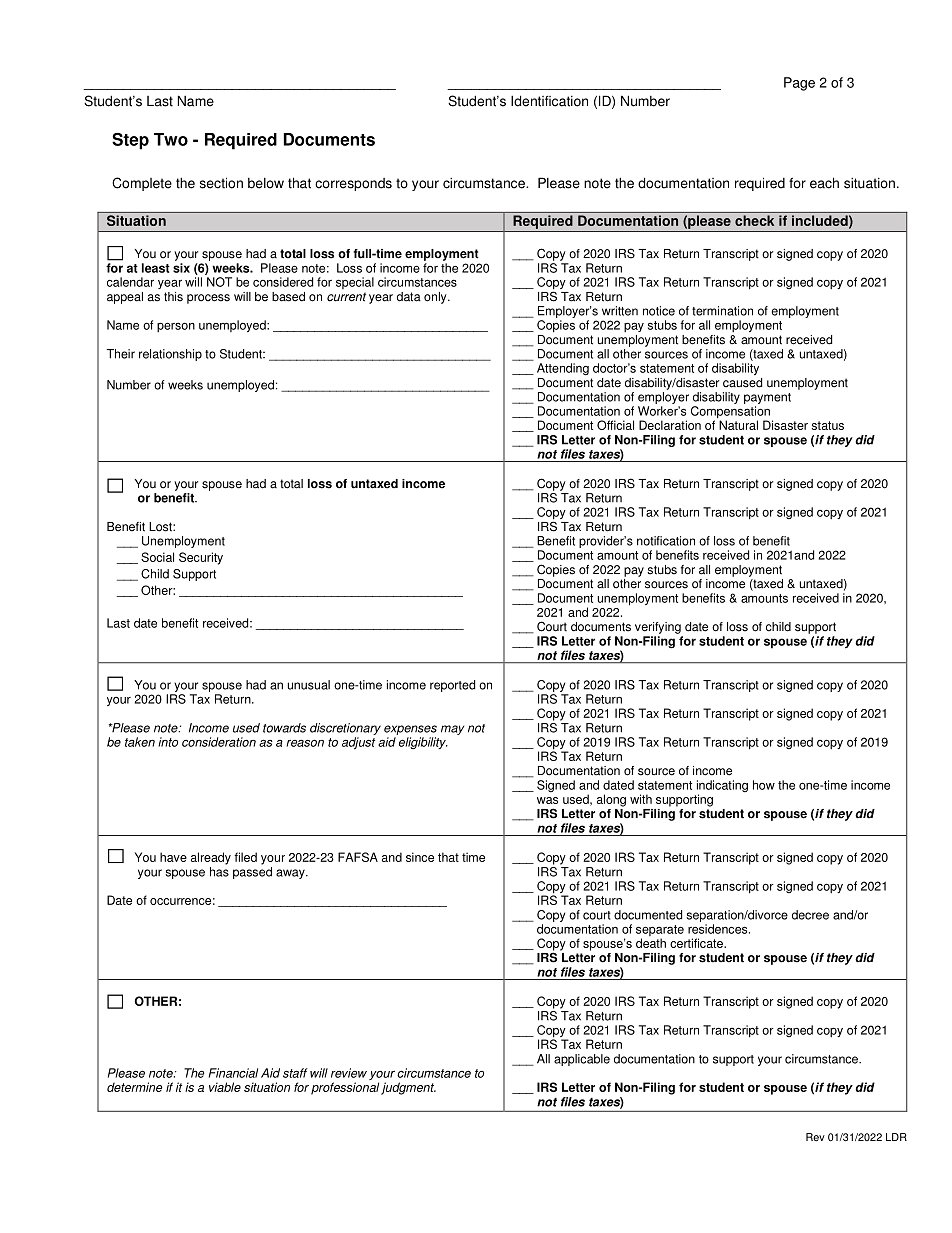 The image size is (952, 1233). Describe the element at coordinates (549, 101) in the screenshot. I see `Identification` at that location.
